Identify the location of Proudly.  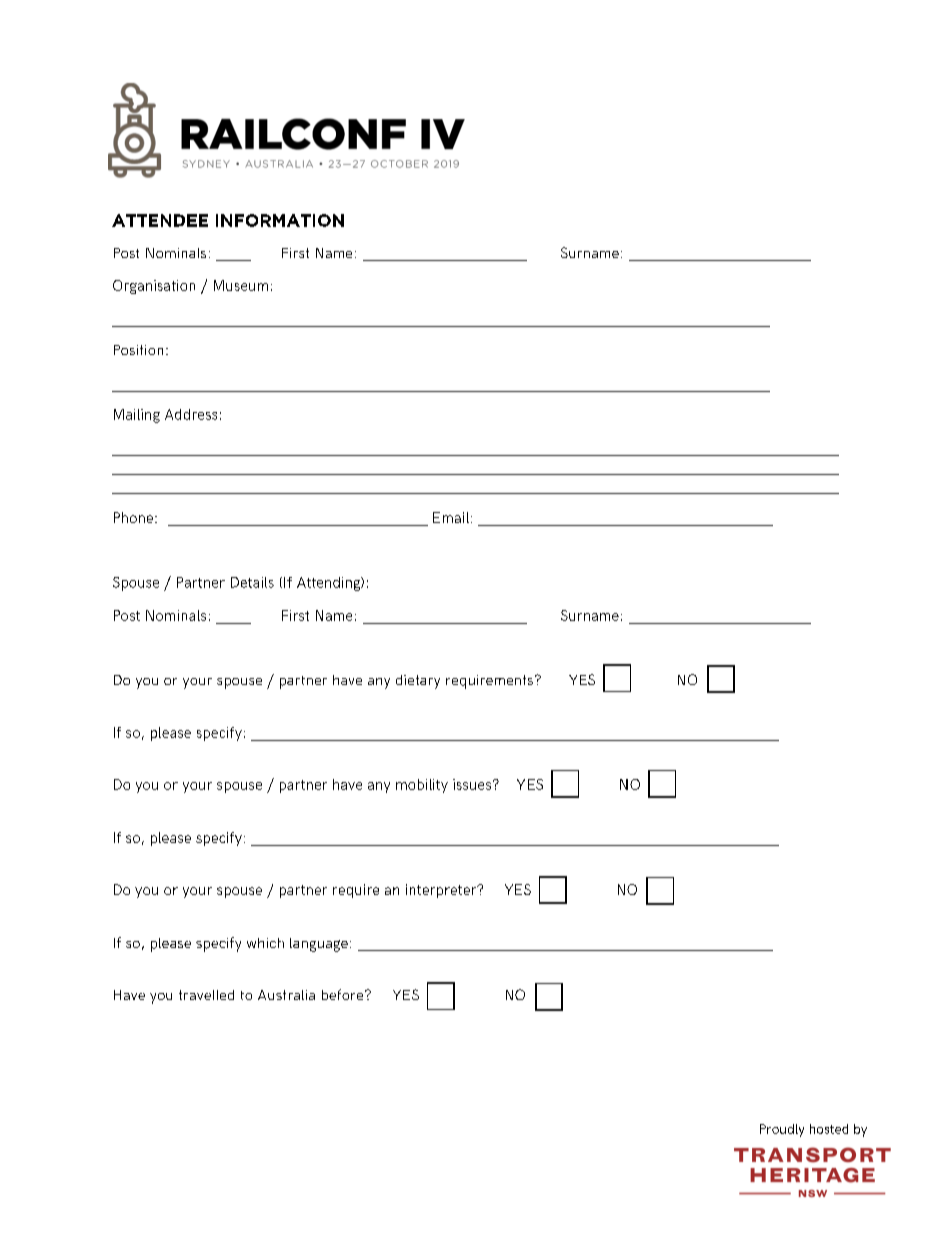
(782, 1130).
